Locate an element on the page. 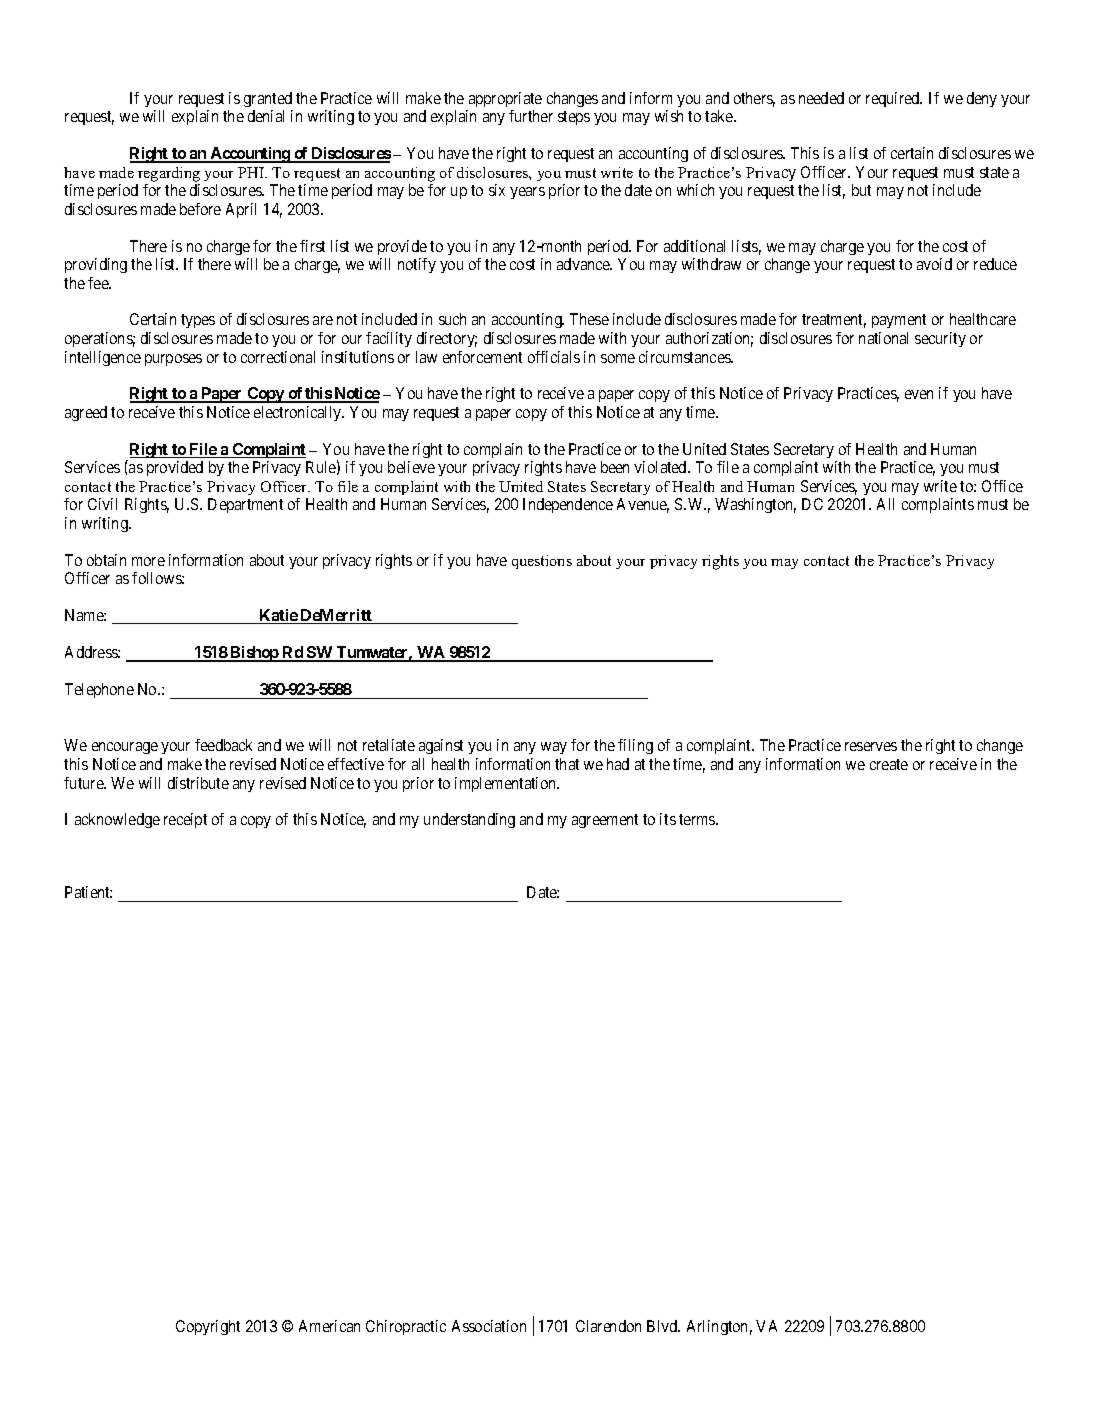 Image resolution: width=1101 pixels, height=1425 pixels. required is located at coordinates (894, 99).
